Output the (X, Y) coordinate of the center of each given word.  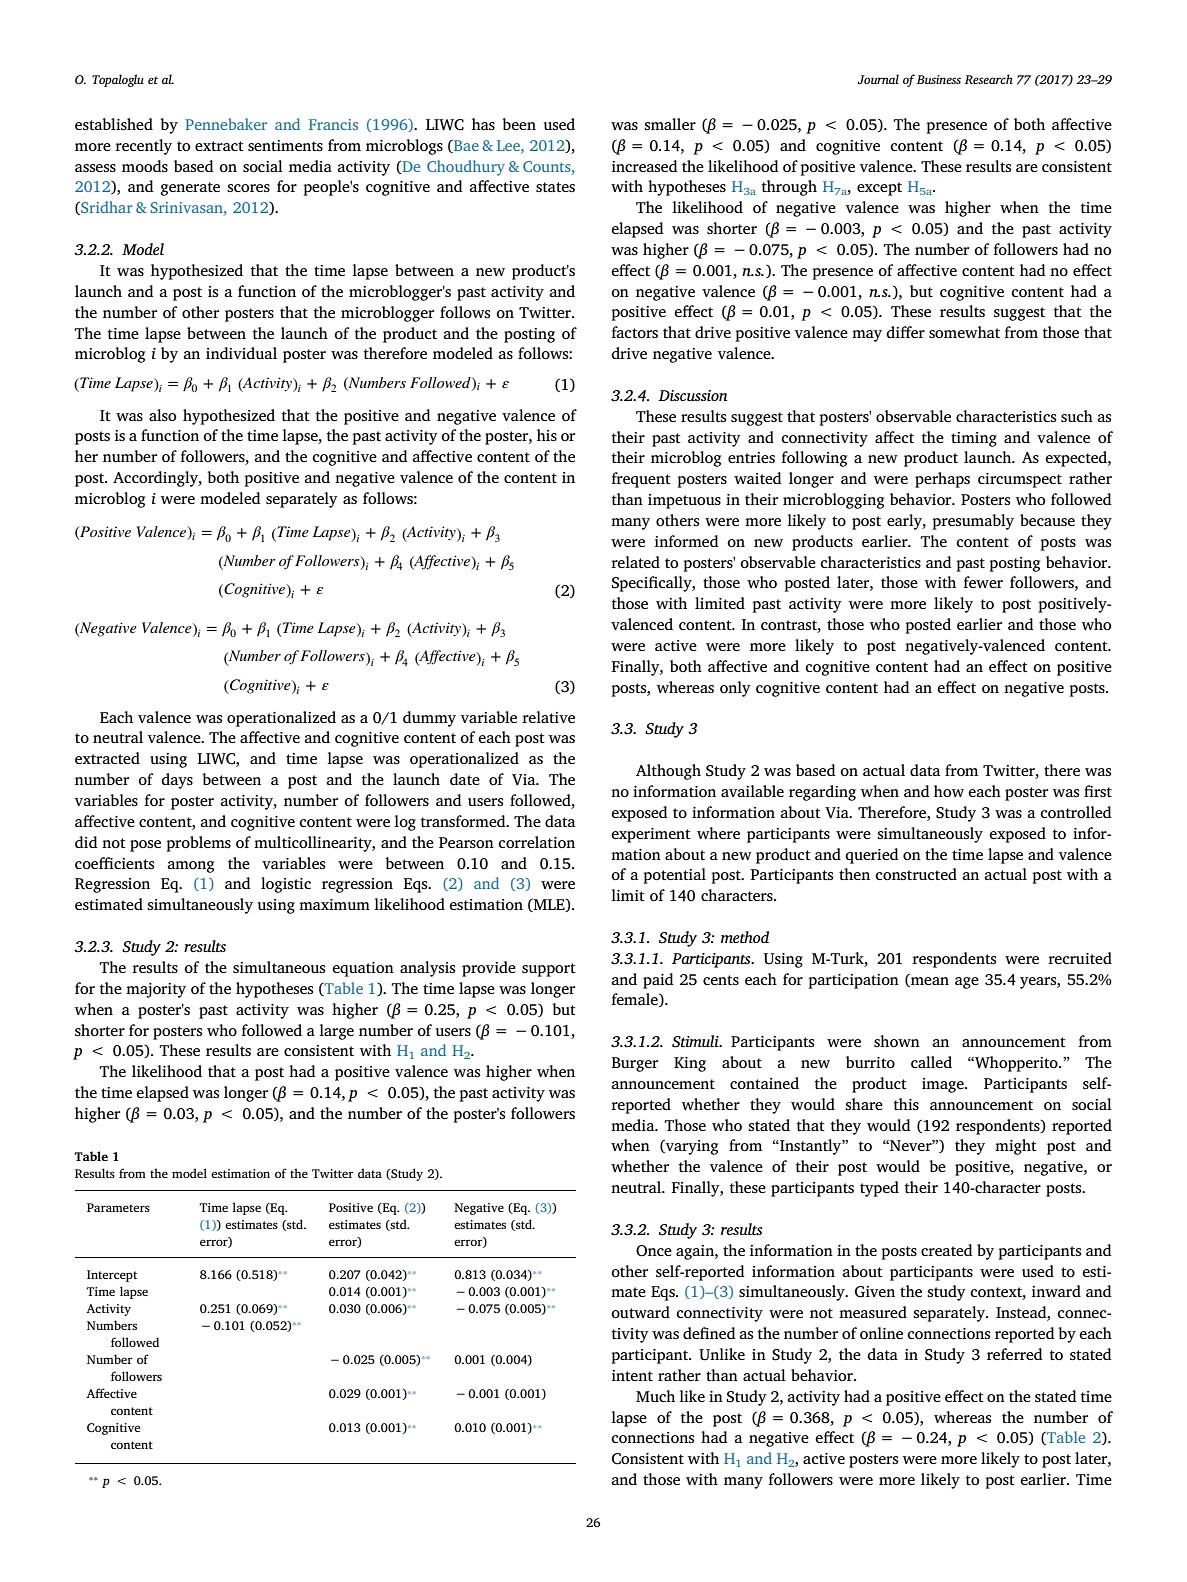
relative (548, 717)
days (177, 781)
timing (974, 439)
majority (156, 990)
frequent (641, 480)
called (931, 1062)
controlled (1076, 812)
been (519, 124)
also (162, 415)
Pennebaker (226, 124)
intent (632, 1375)
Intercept (112, 1276)
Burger (635, 1064)
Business (939, 79)
